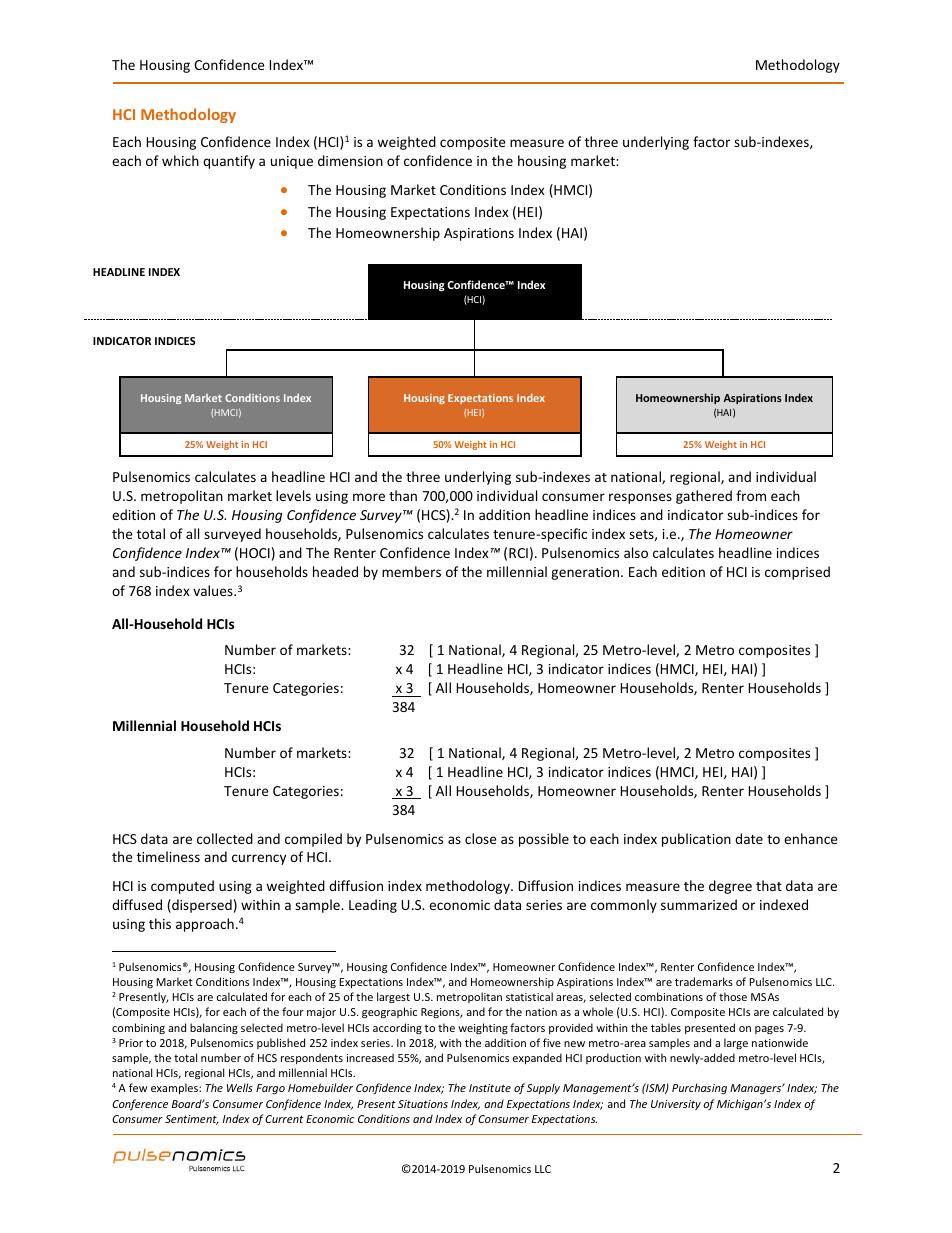  What do you see at coordinates (749, 838) in the image?
I see `date` at bounding box center [749, 838].
